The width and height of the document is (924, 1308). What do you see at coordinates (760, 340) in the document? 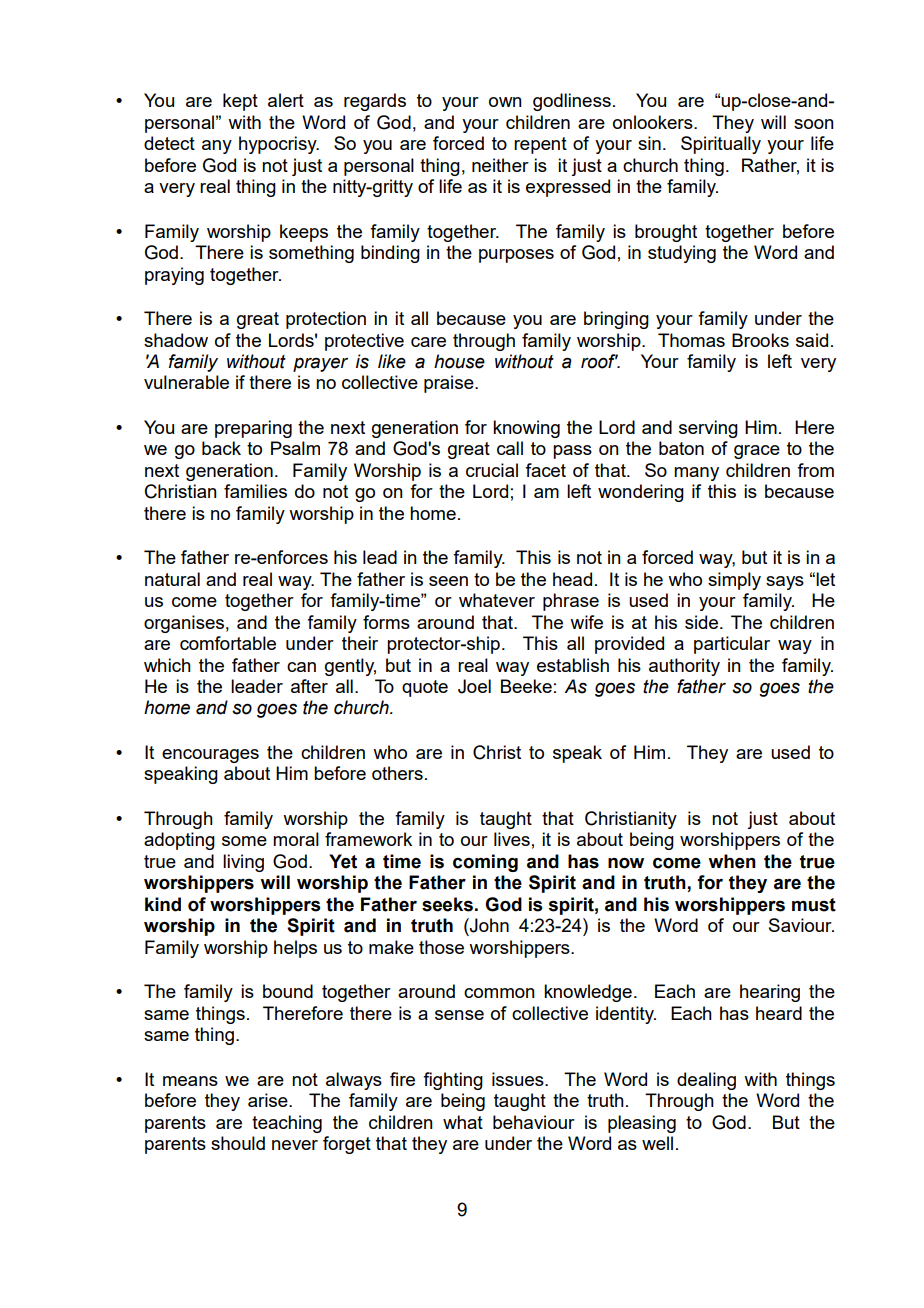
I see `Brooks` at bounding box center [760, 340].
